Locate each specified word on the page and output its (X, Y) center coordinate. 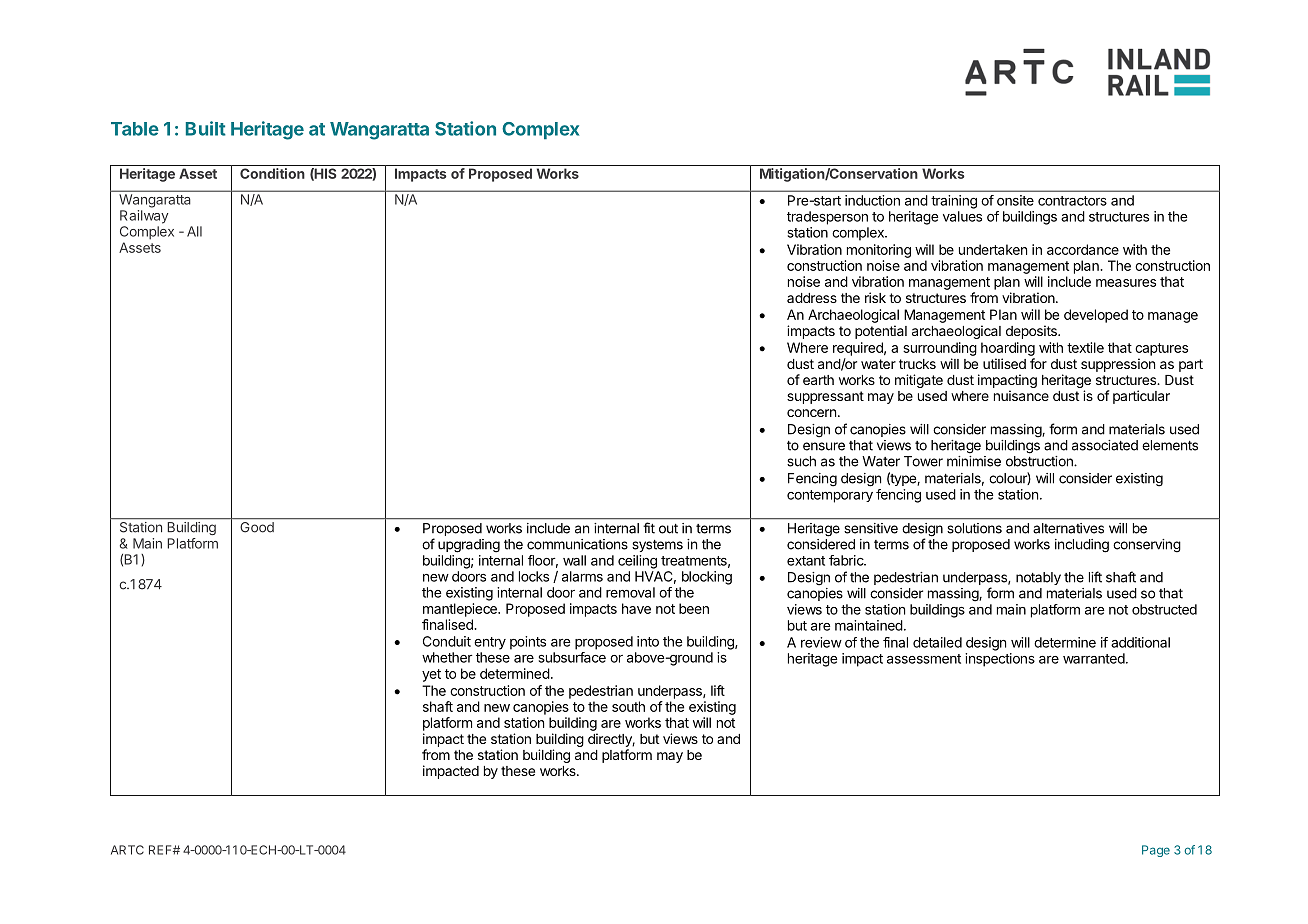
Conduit (447, 641)
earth (818, 380)
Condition (272, 173)
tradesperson (827, 218)
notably (1038, 578)
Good (257, 526)
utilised (1004, 363)
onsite (1015, 200)
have (636, 608)
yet (431, 675)
